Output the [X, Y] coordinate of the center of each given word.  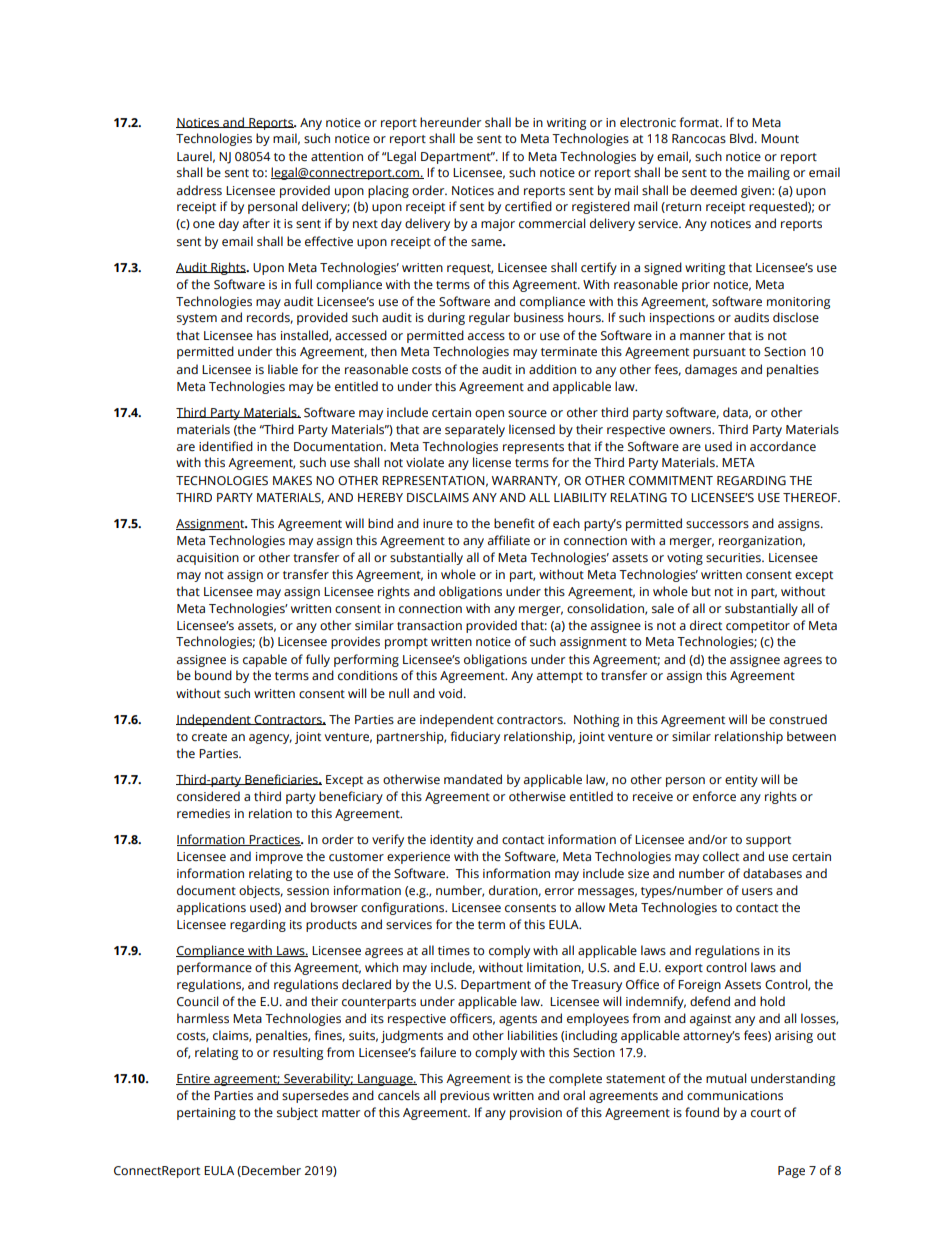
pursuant [719, 353]
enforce [714, 796]
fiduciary [475, 737]
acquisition [208, 559]
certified [528, 206]
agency [270, 739]
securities [734, 558]
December [270, 1171]
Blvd [743, 138]
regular [489, 318]
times [454, 951]
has [266, 335]
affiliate [509, 540]
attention [337, 157]
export [684, 969]
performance [214, 968]
